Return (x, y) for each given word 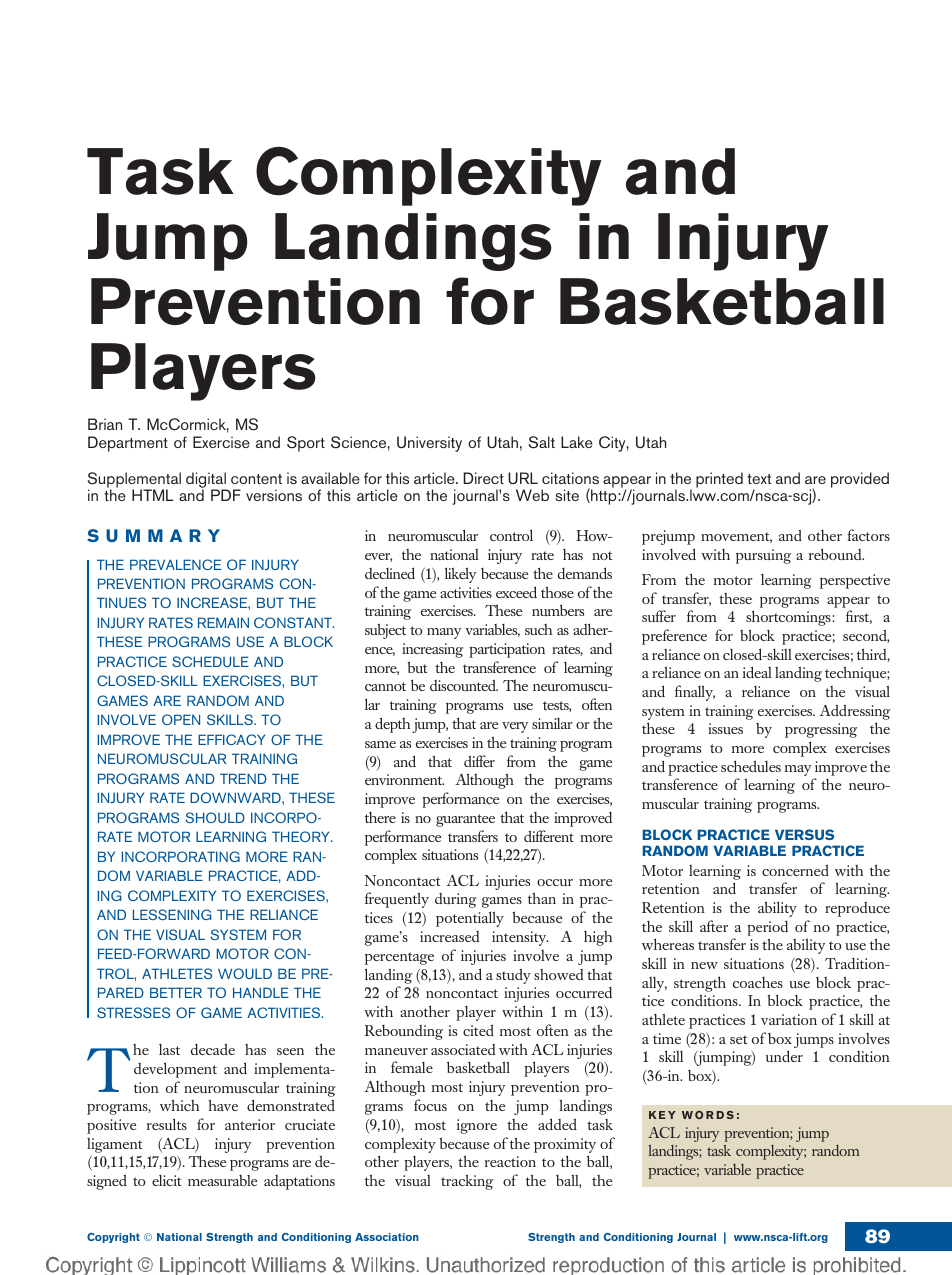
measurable (222, 1180)
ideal (757, 672)
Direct (483, 478)
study (513, 976)
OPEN (181, 719)
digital (206, 481)
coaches (758, 982)
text (759, 479)
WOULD (245, 973)
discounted (464, 685)
